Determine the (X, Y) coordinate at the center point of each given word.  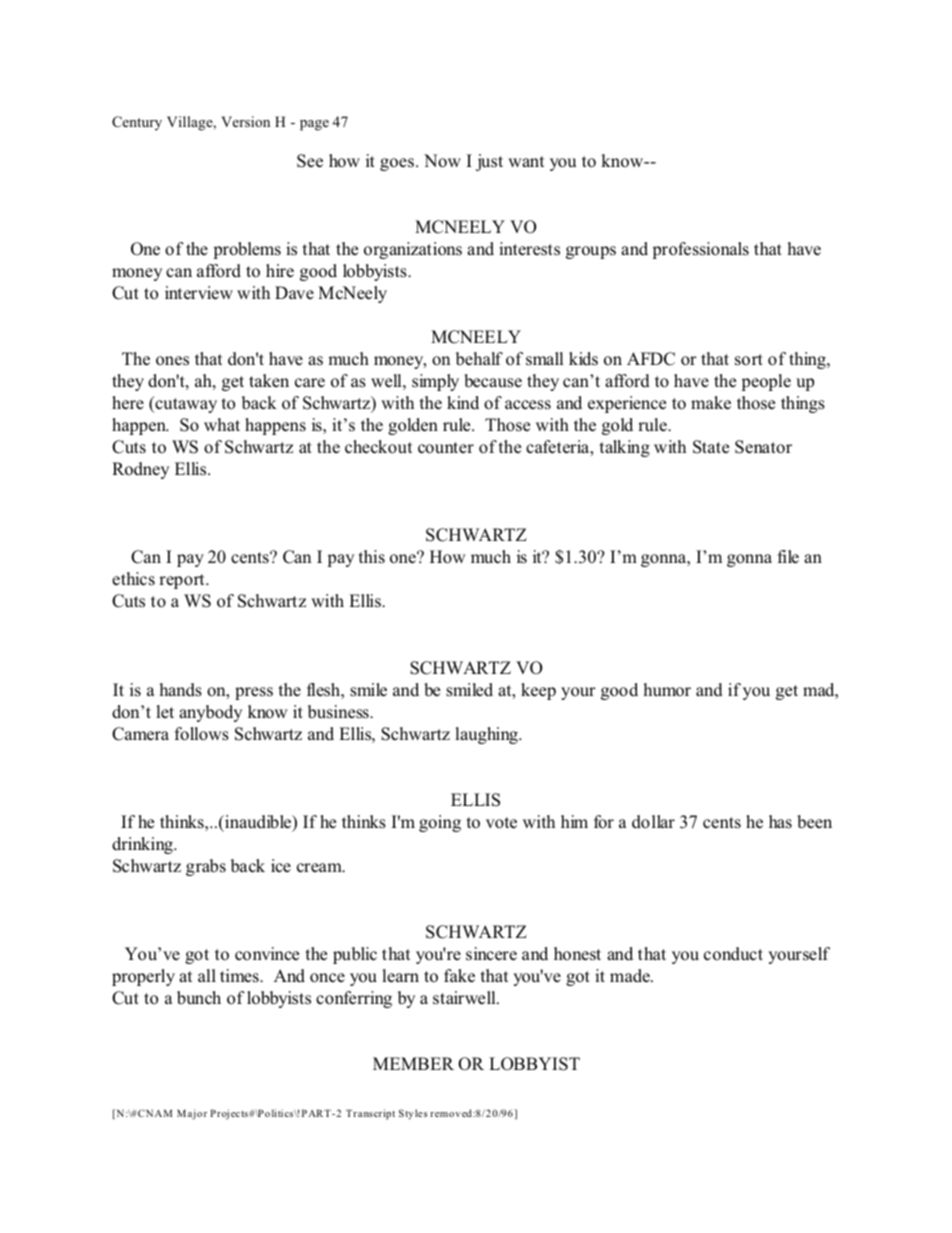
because (493, 381)
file (788, 557)
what (222, 424)
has (780, 822)
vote (501, 823)
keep (538, 691)
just (489, 162)
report (183, 581)
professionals (700, 250)
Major (192, 1114)
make (711, 403)
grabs (206, 867)
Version (245, 121)
